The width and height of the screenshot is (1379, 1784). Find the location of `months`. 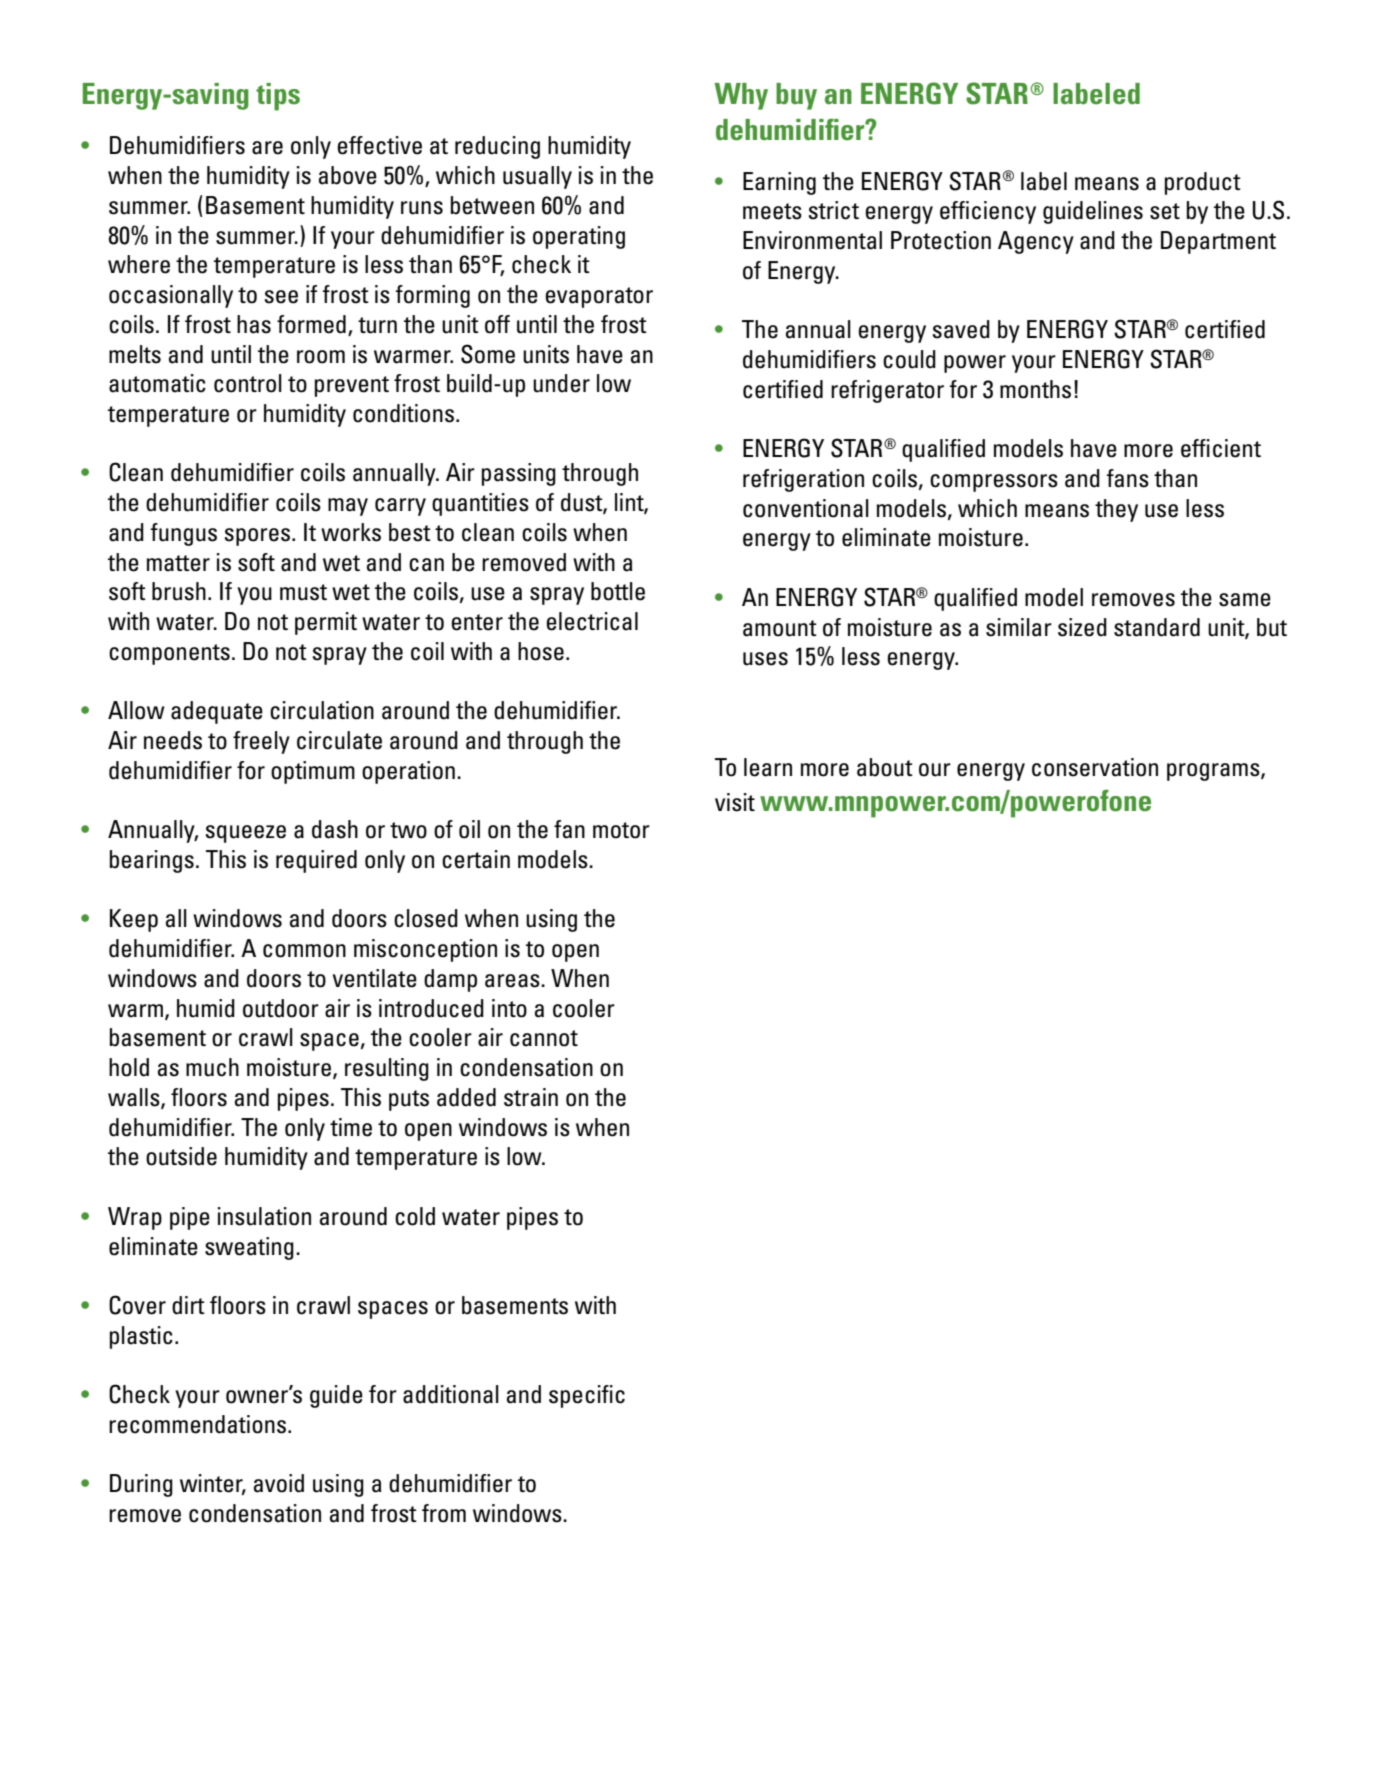

months is located at coordinates (1035, 389).
